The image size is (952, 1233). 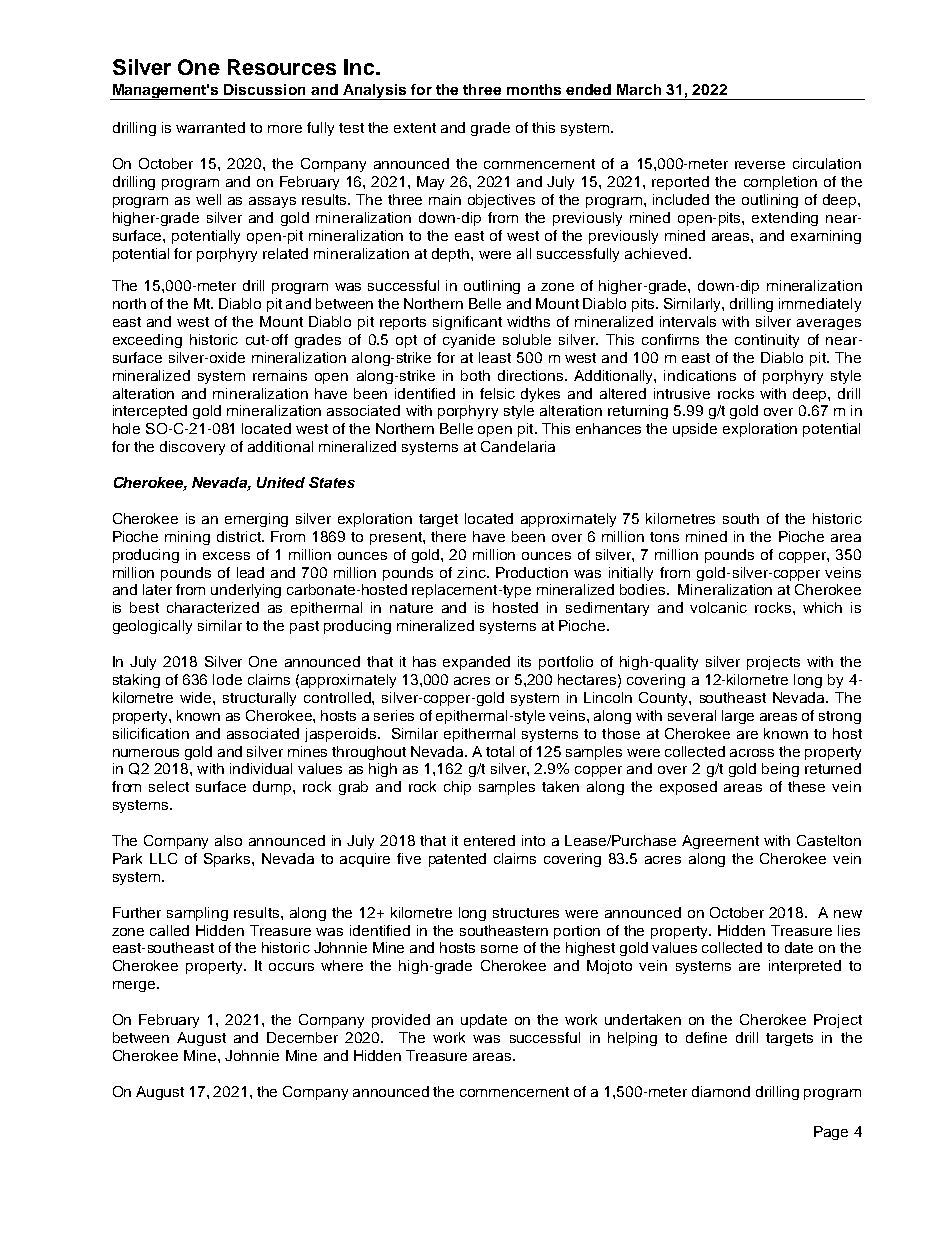 What do you see at coordinates (760, 165) in the document?
I see `reverse` at bounding box center [760, 165].
